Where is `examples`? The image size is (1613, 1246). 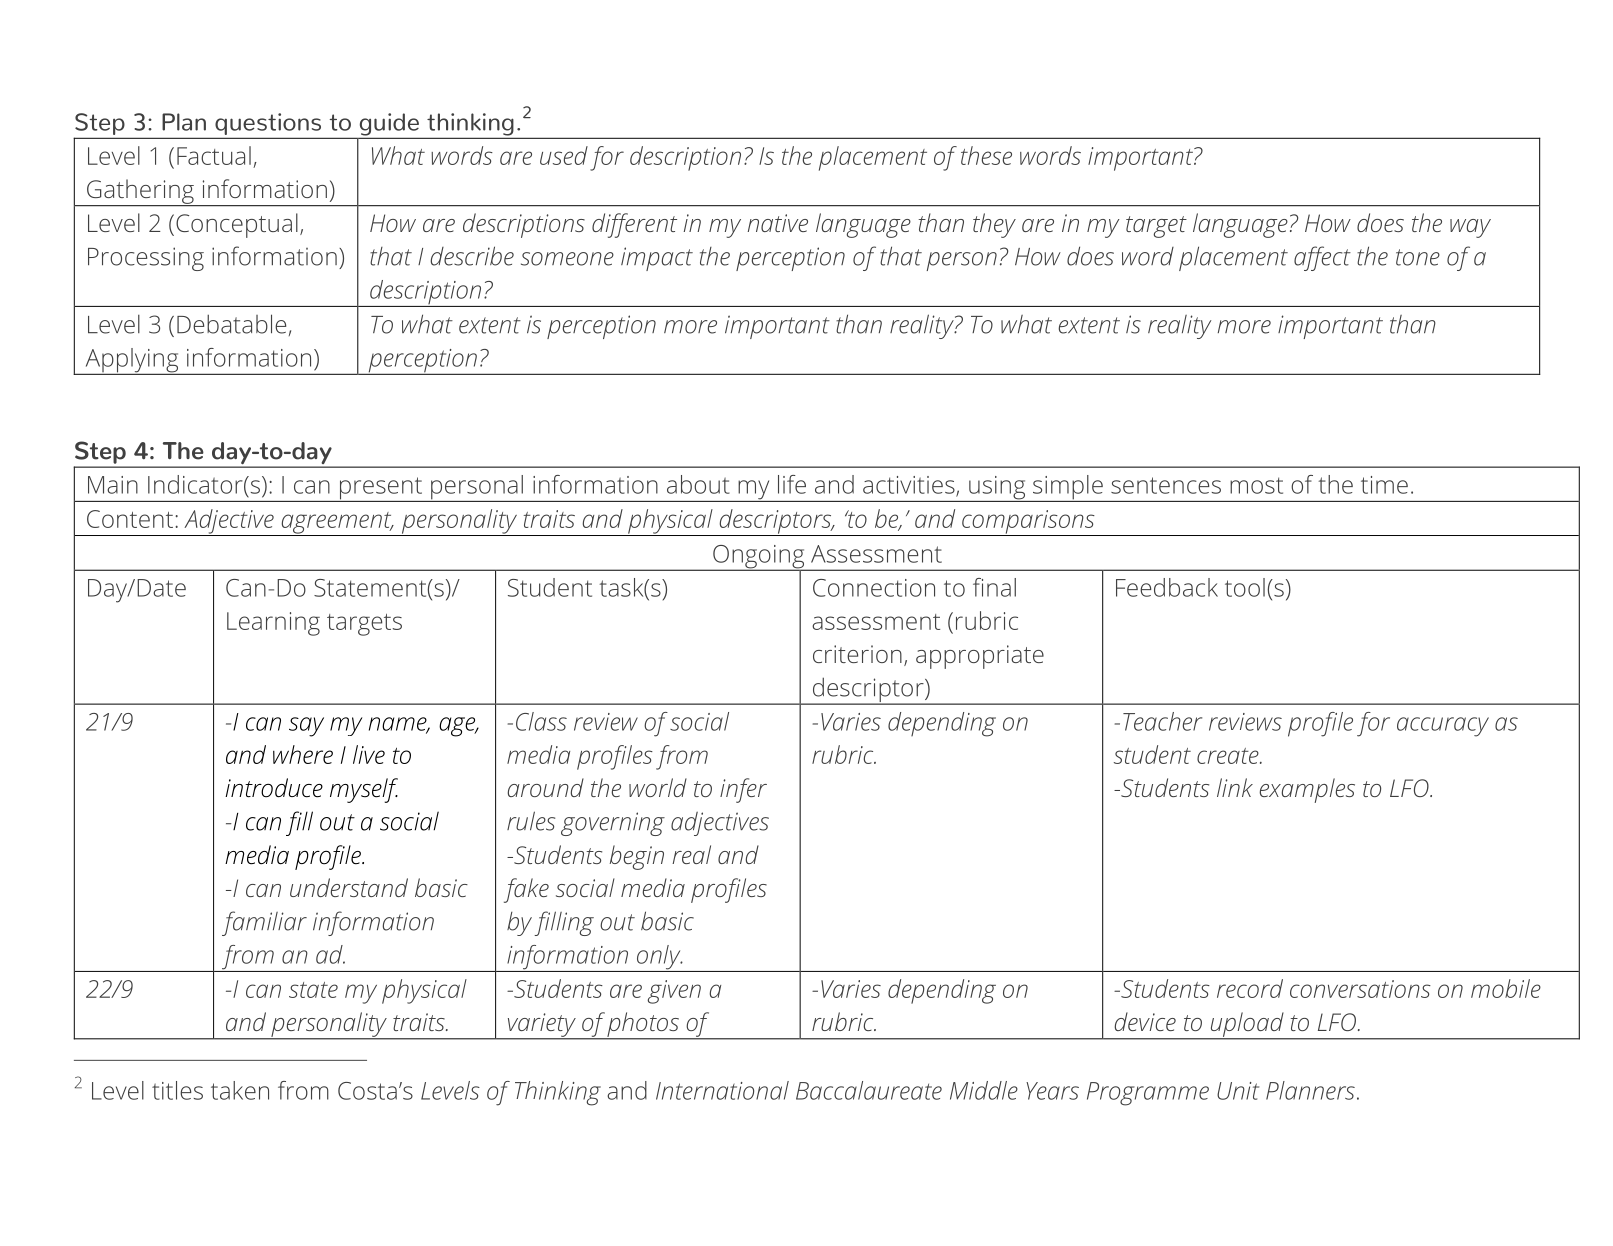 examples is located at coordinates (1307, 790).
